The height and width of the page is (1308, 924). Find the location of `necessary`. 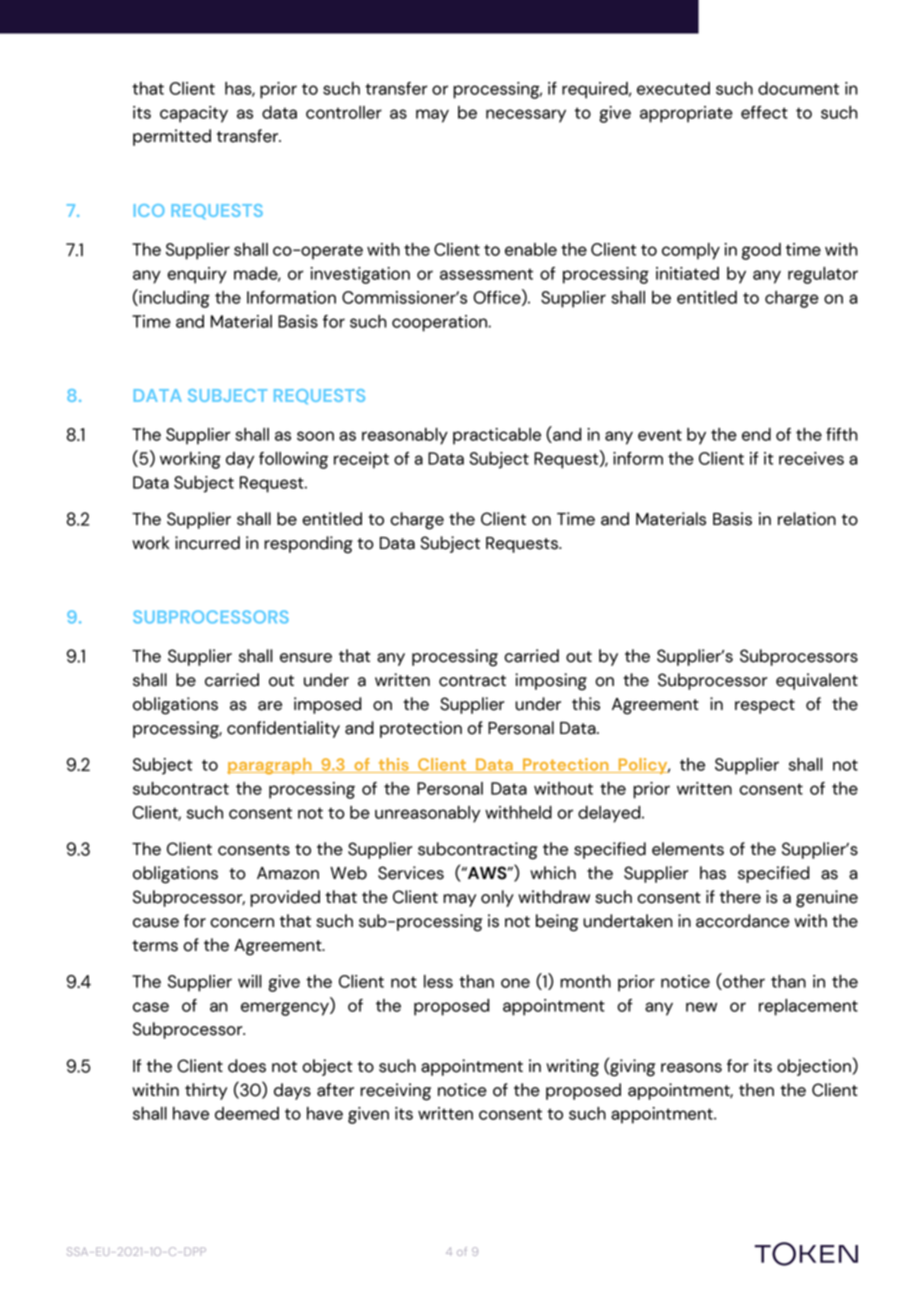

necessary is located at coordinates (526, 116).
